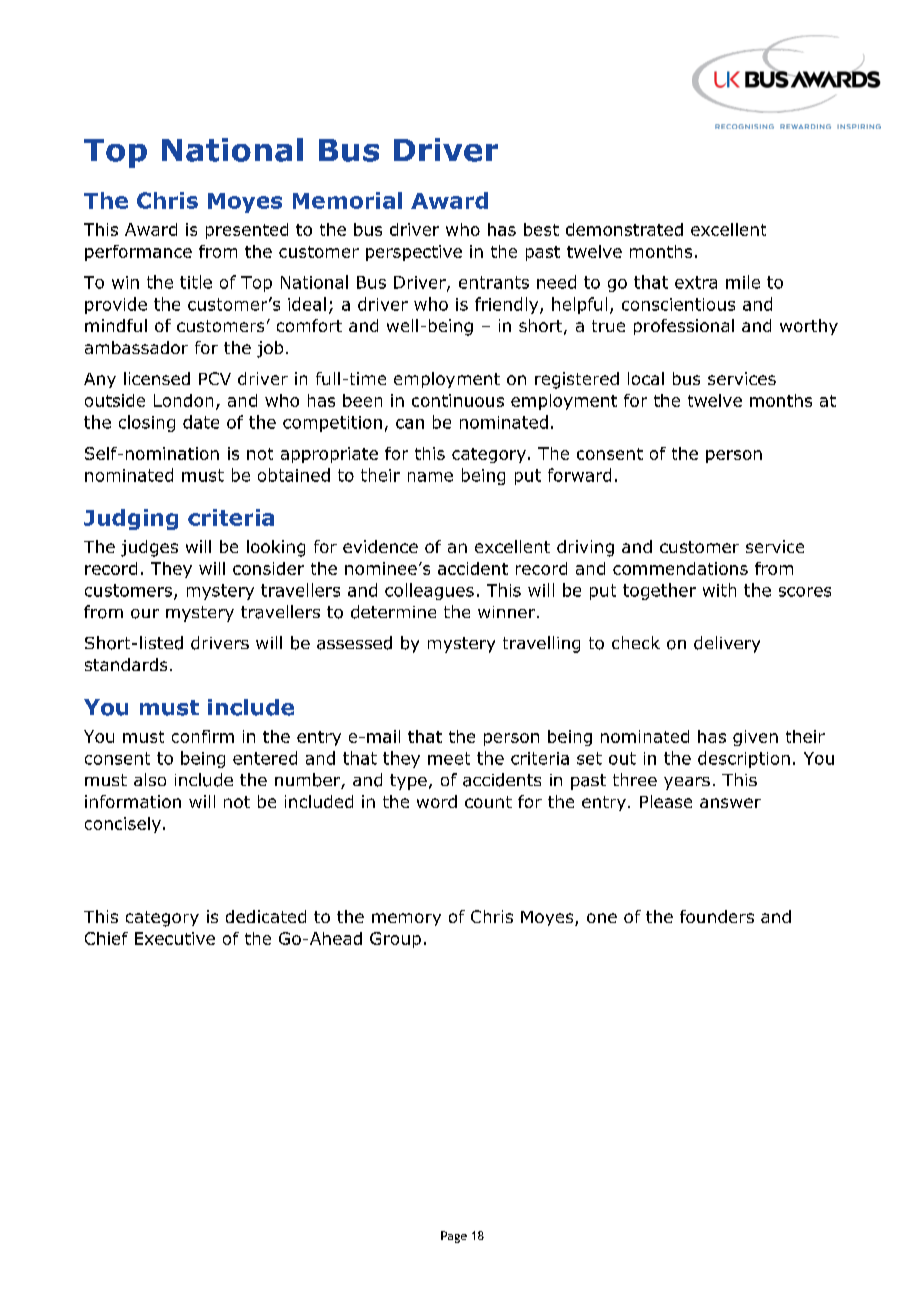 The height and width of the image is (1309, 924). I want to click on meet, so click(449, 758).
